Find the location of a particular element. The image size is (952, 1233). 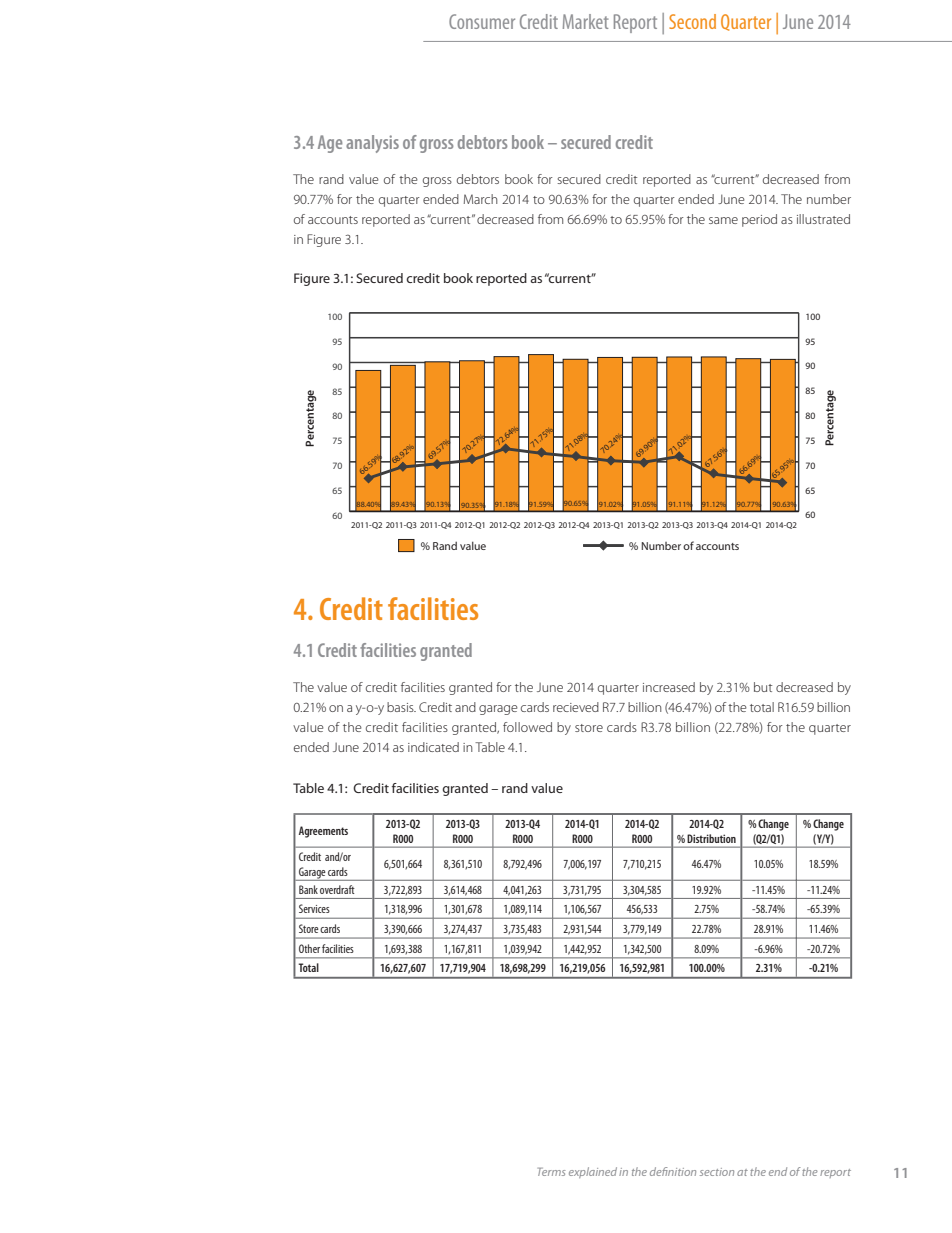

Agreements is located at coordinates (323, 832).
